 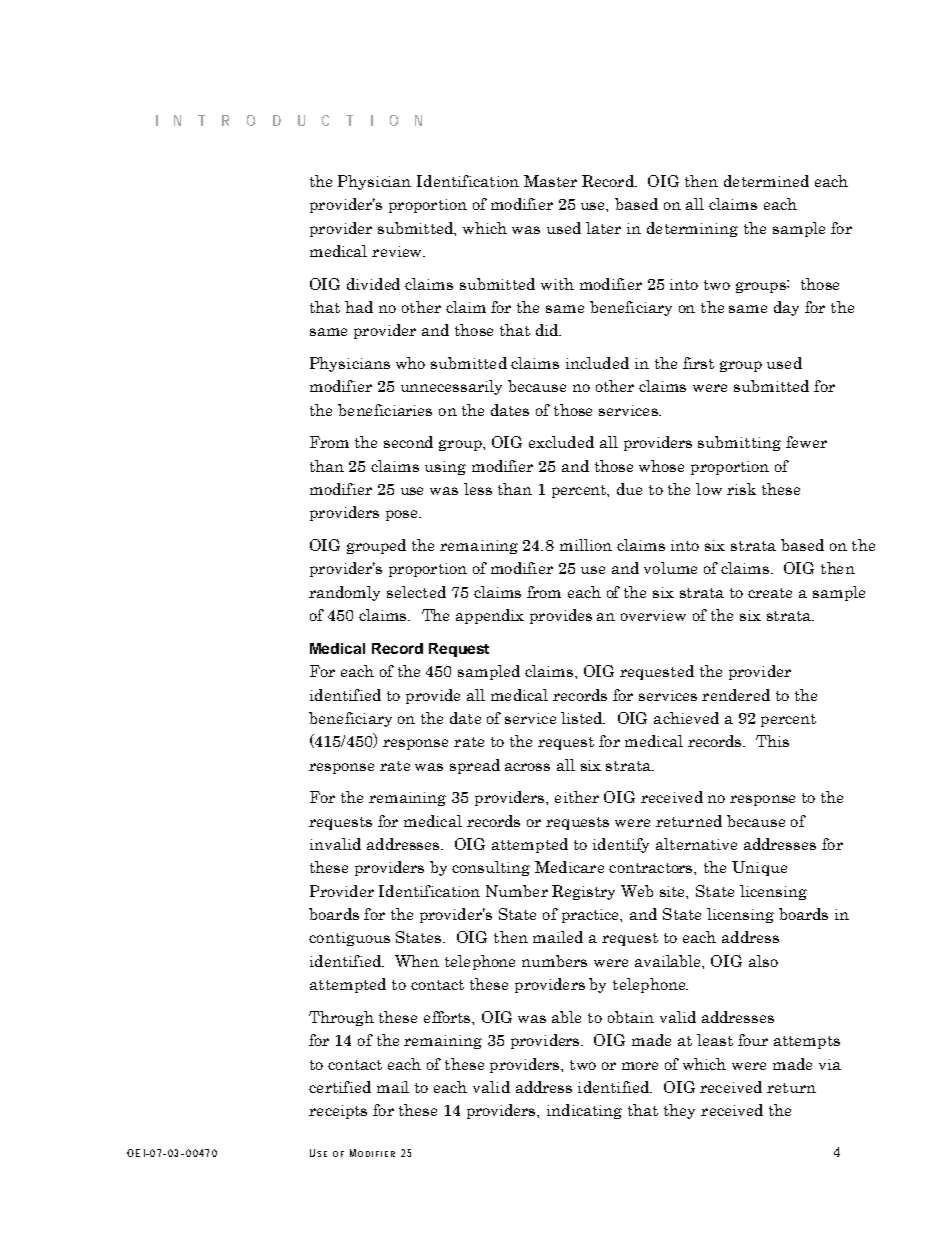 What do you see at coordinates (584, 1111) in the document?
I see `indicating` at bounding box center [584, 1111].
